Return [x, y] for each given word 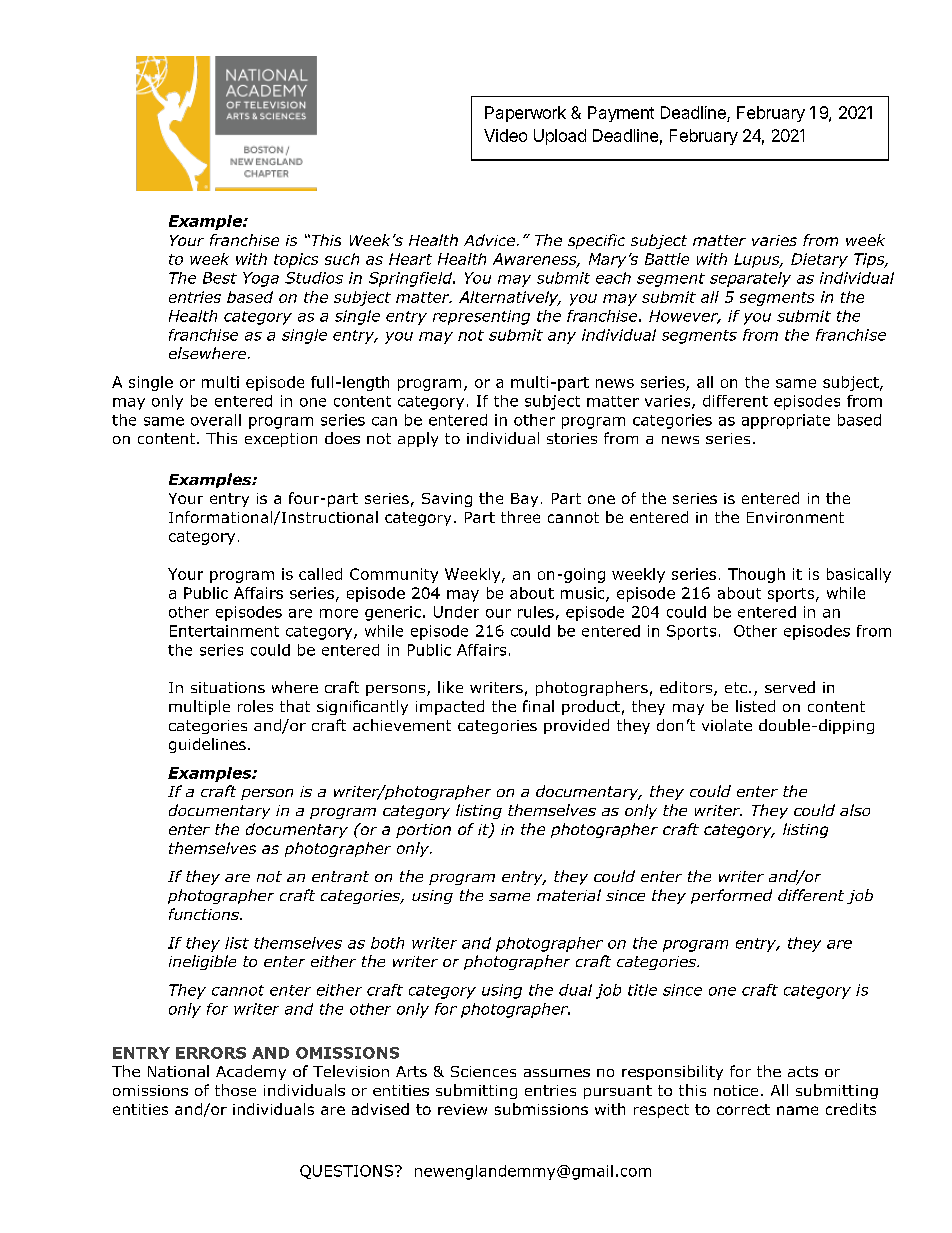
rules [536, 612]
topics [296, 260]
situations [228, 687]
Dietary [819, 260]
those [235, 1090]
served [790, 687]
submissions [541, 1109]
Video [505, 135]
